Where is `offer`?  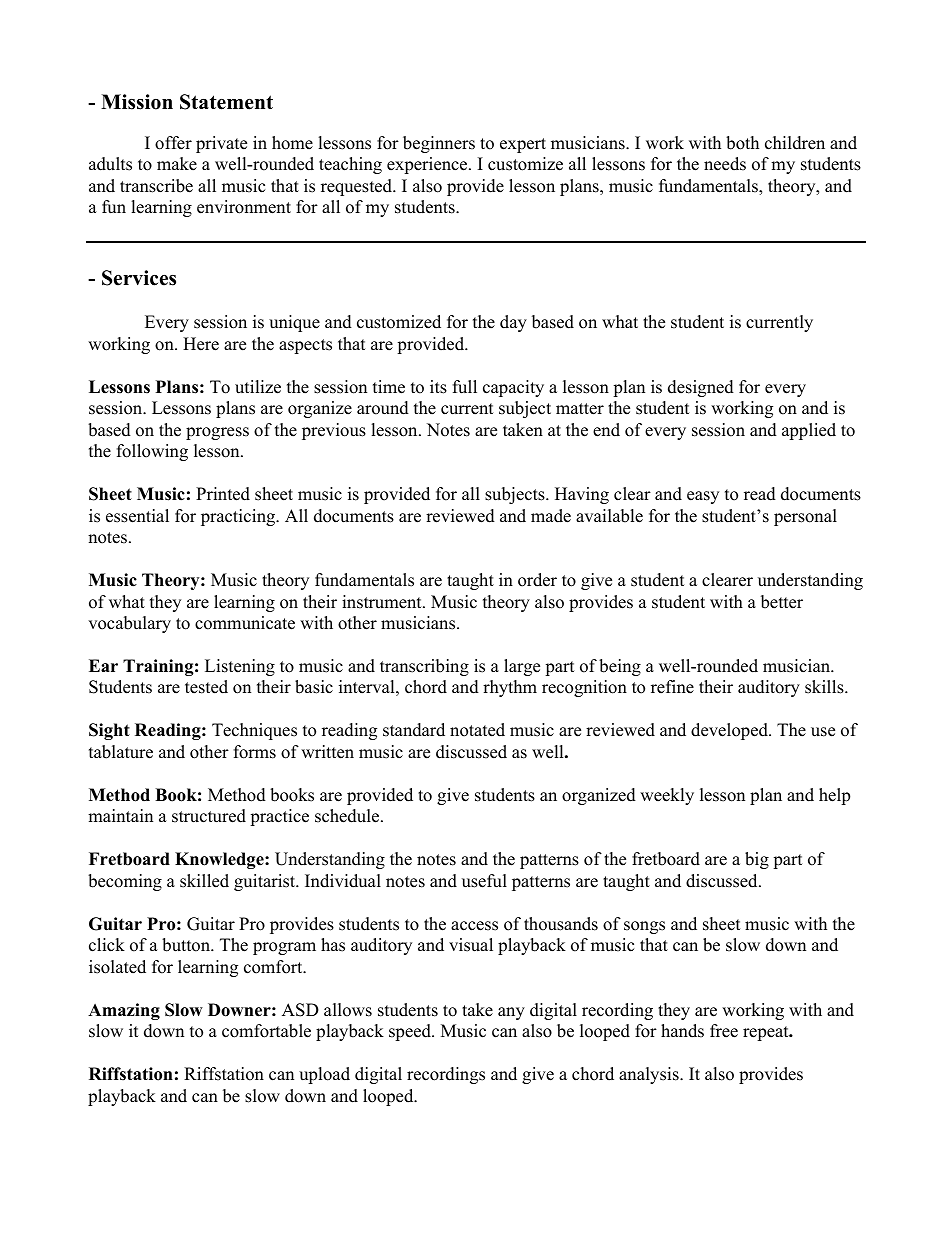 offer is located at coordinates (173, 143).
